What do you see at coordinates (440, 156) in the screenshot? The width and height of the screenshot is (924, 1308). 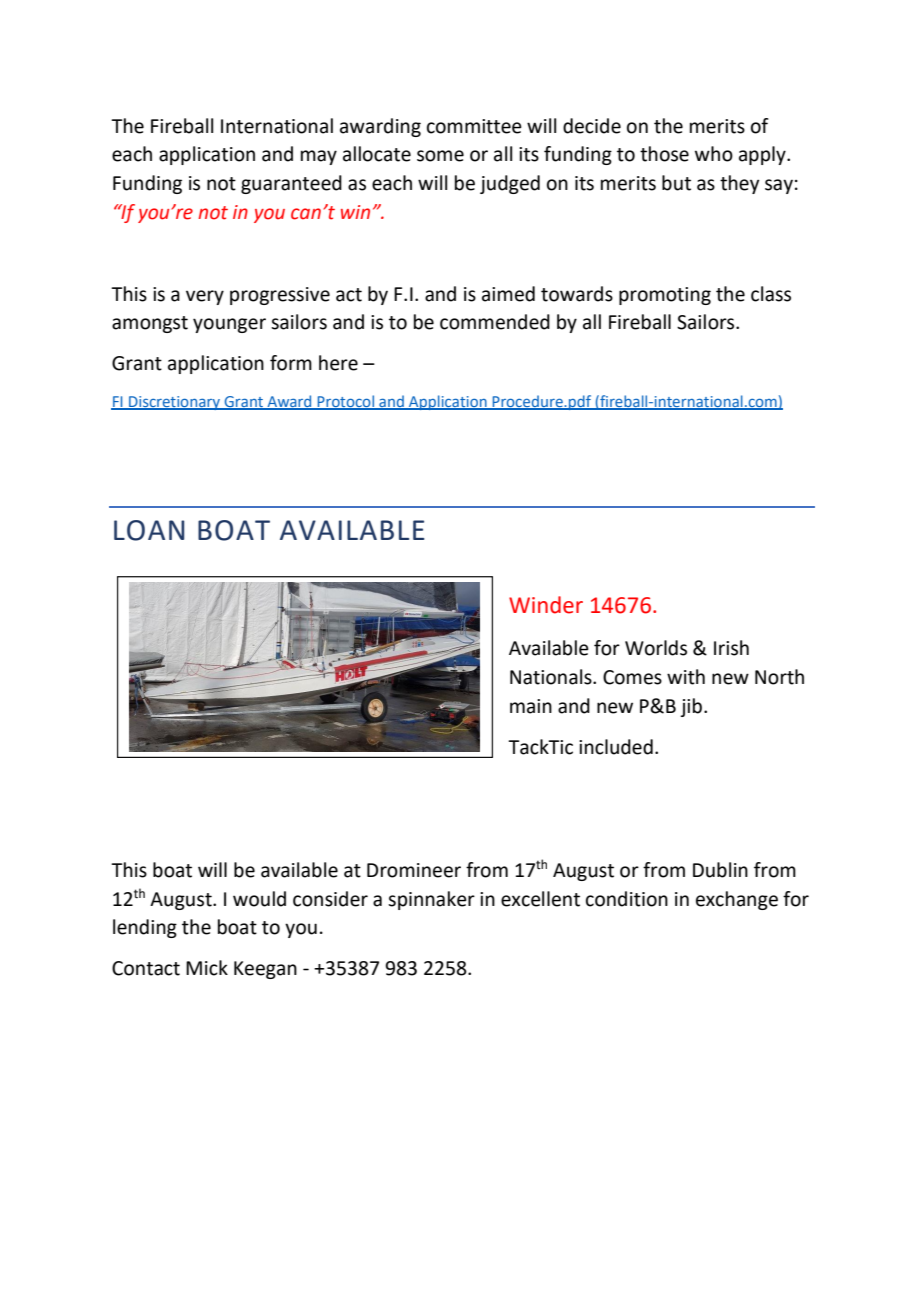 I see `some` at bounding box center [440, 156].
